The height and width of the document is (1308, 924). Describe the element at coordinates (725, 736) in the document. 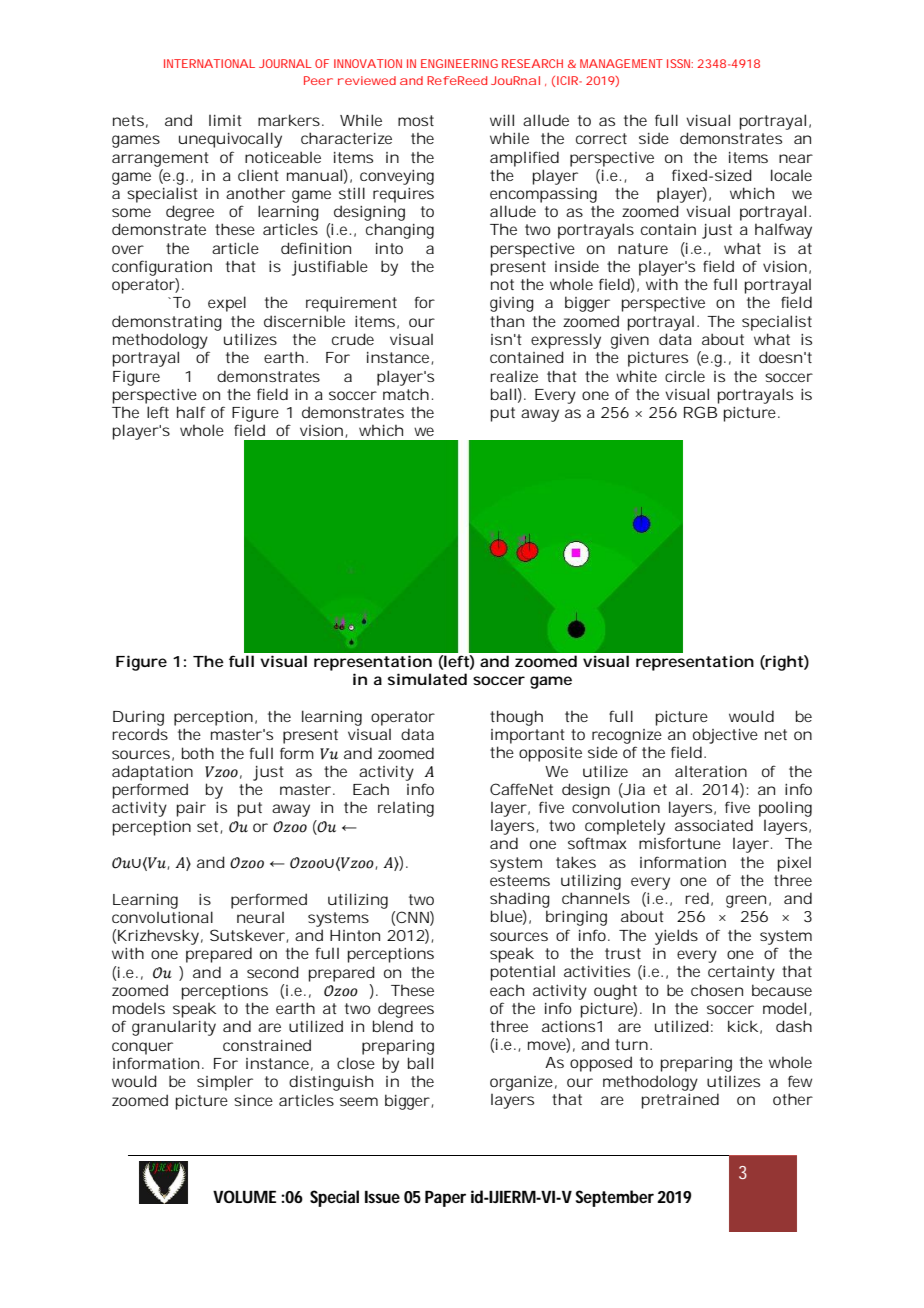

I see `objective` at that location.
